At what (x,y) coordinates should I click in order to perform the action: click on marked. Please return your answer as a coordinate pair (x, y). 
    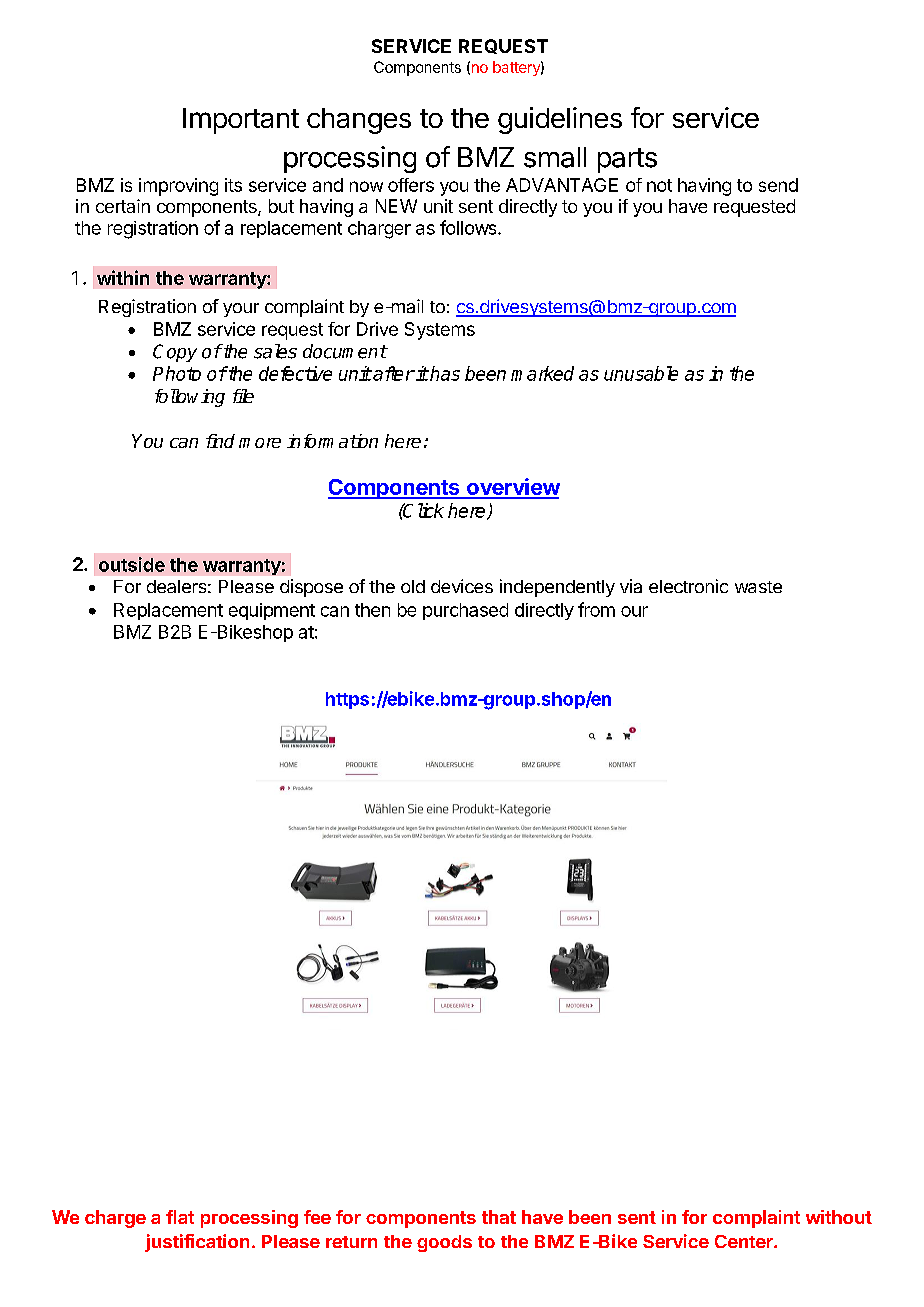
    Looking at the image, I should click on (542, 373).
